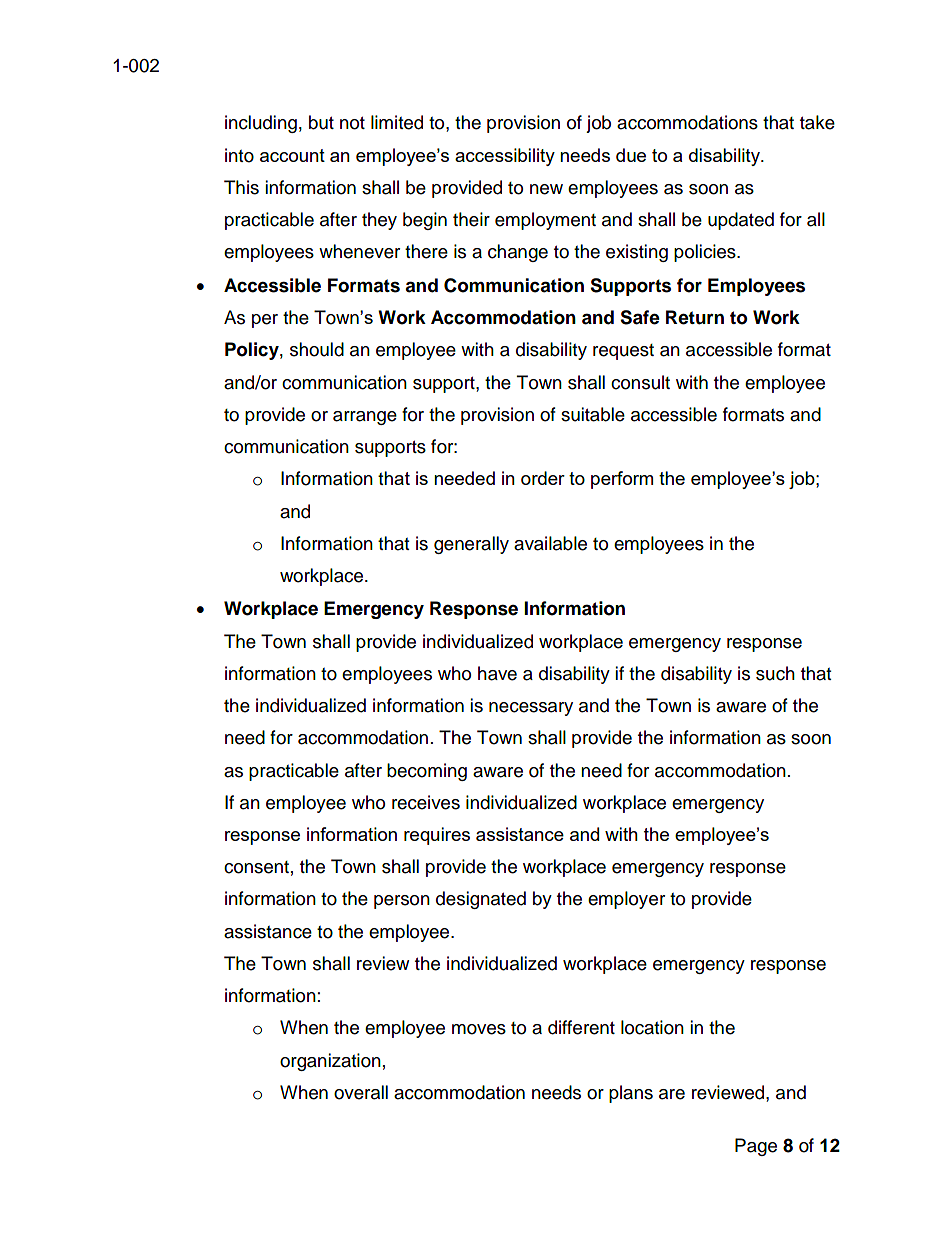 Image resolution: width=952 pixels, height=1233 pixels. What do you see at coordinates (317, 349) in the screenshot?
I see `should` at bounding box center [317, 349].
